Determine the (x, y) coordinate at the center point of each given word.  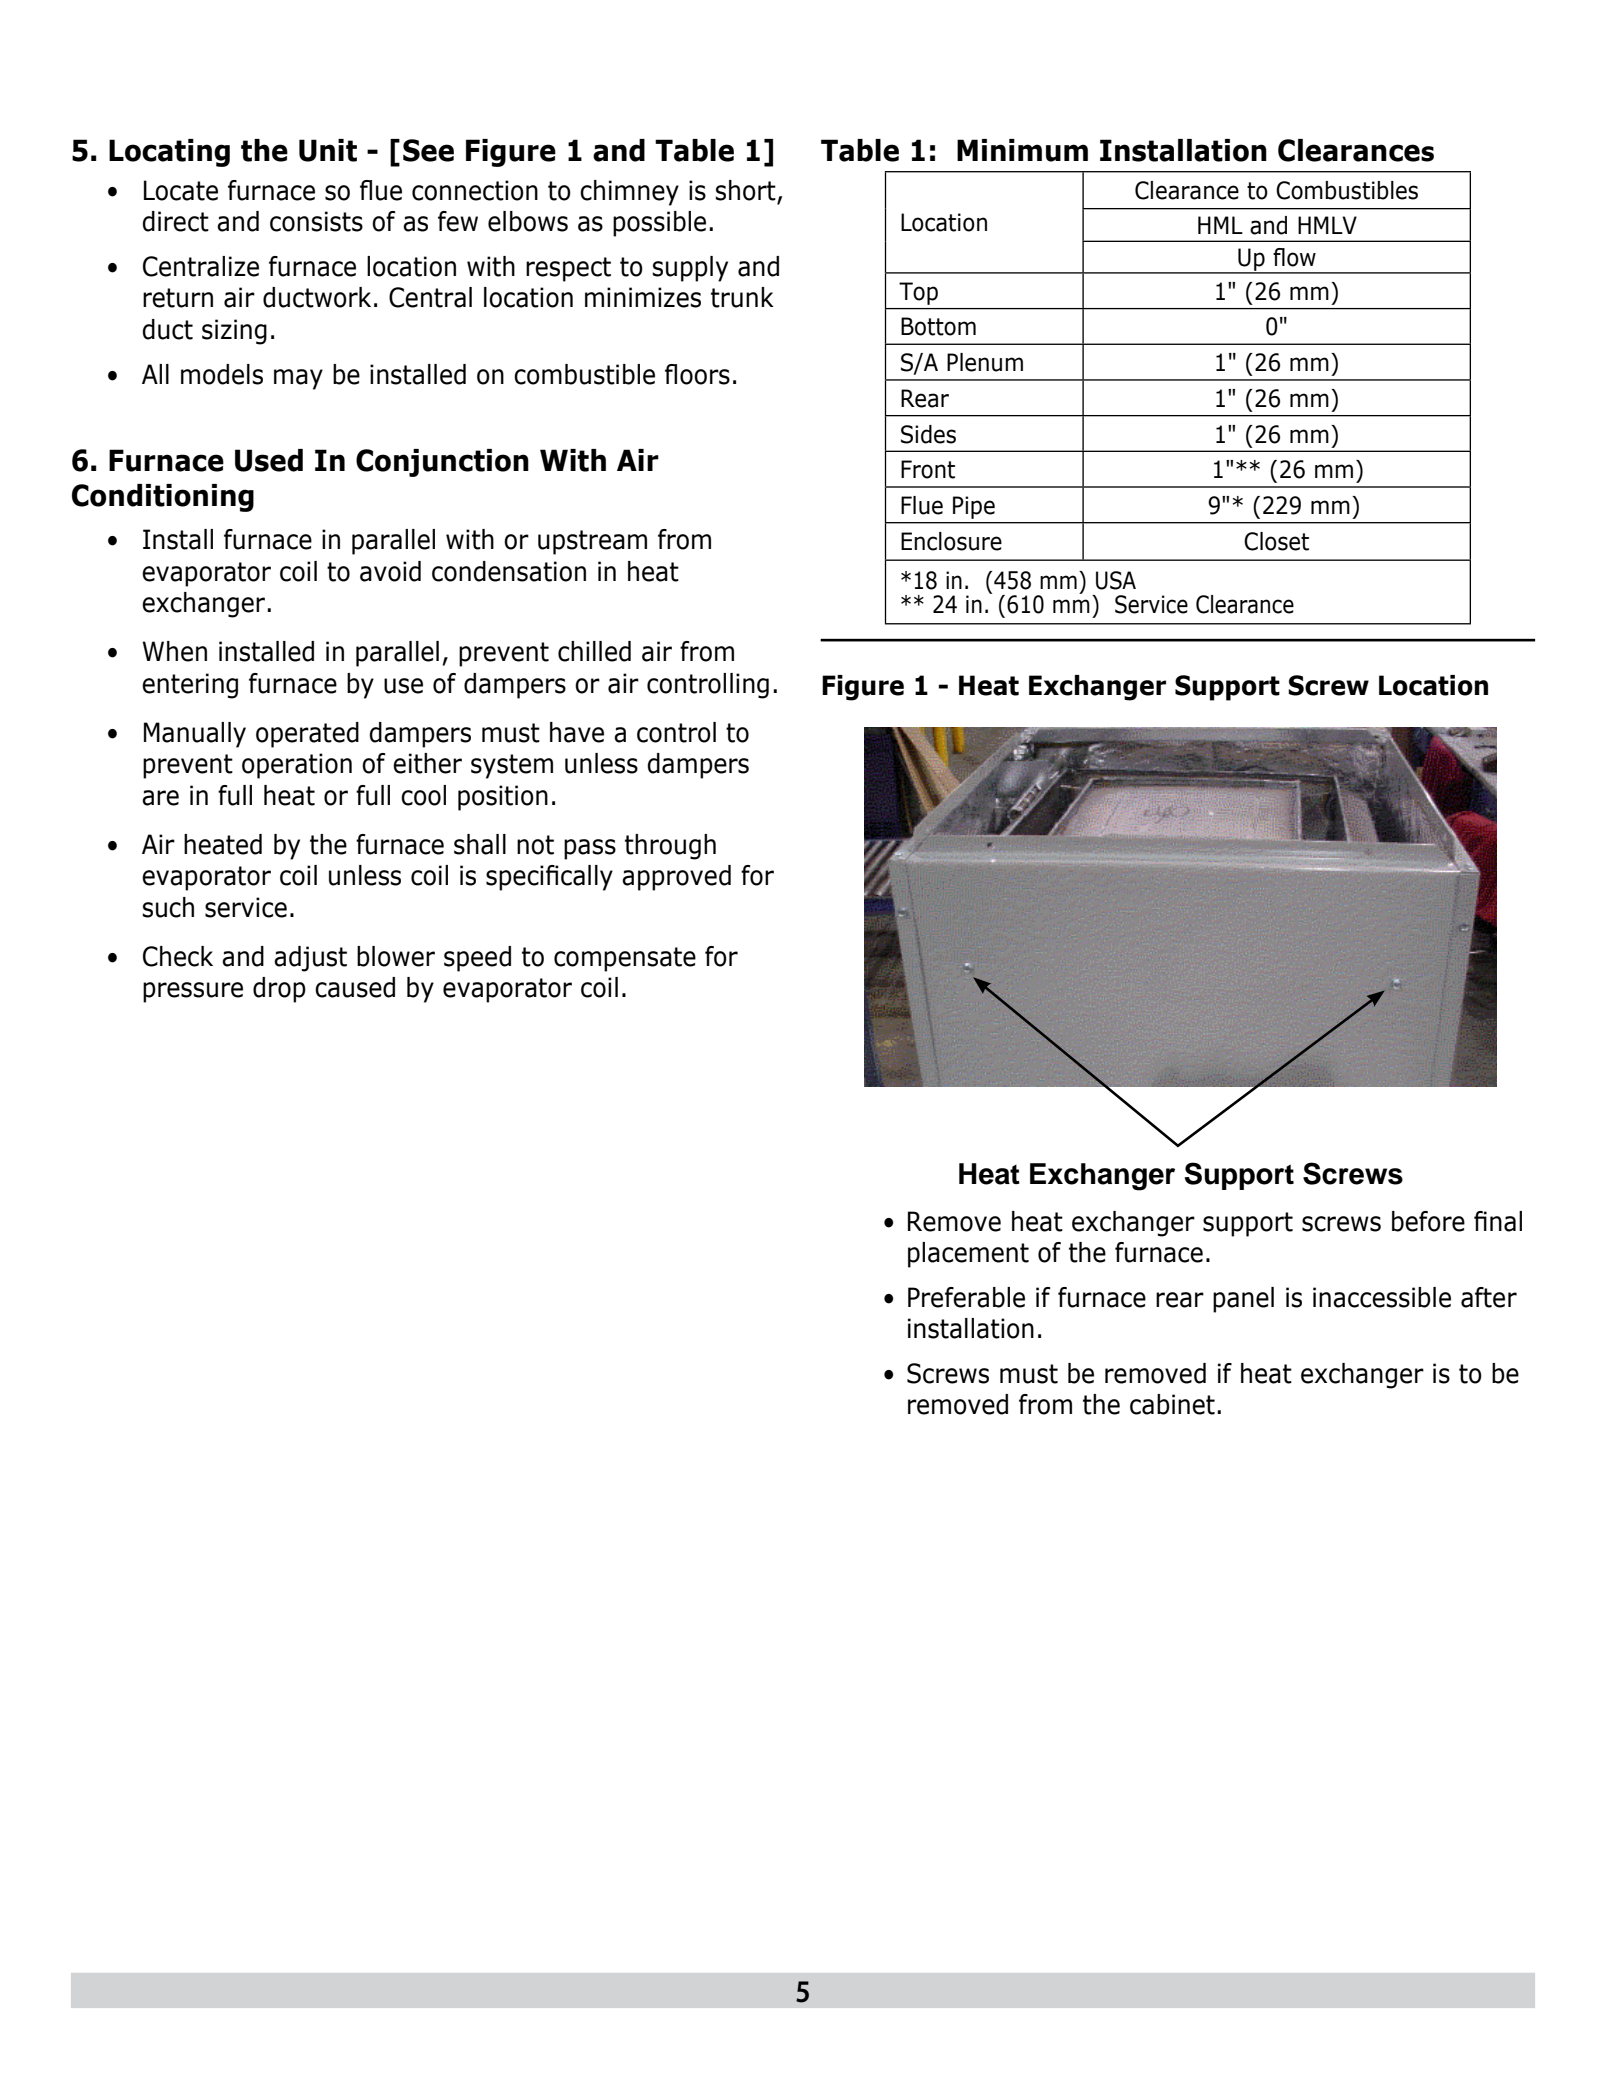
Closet (1276, 541)
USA (1116, 580)
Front (928, 469)
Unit (328, 150)
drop (279, 990)
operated (307, 735)
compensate (625, 959)
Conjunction (442, 463)
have (577, 732)
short (745, 190)
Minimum (1022, 150)
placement (968, 1255)
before (1428, 1221)
